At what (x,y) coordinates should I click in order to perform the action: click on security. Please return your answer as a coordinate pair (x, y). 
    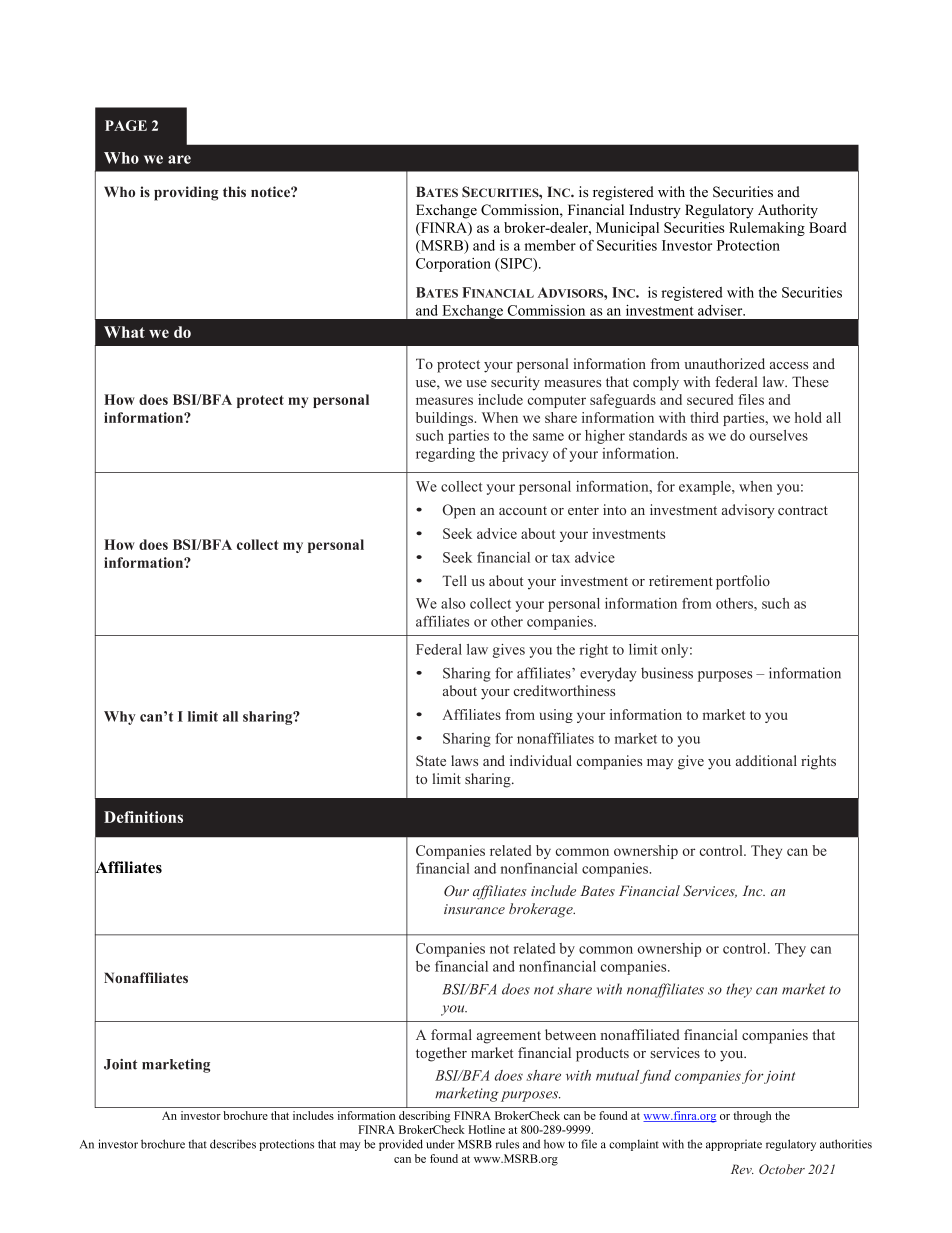
    Looking at the image, I should click on (515, 383).
